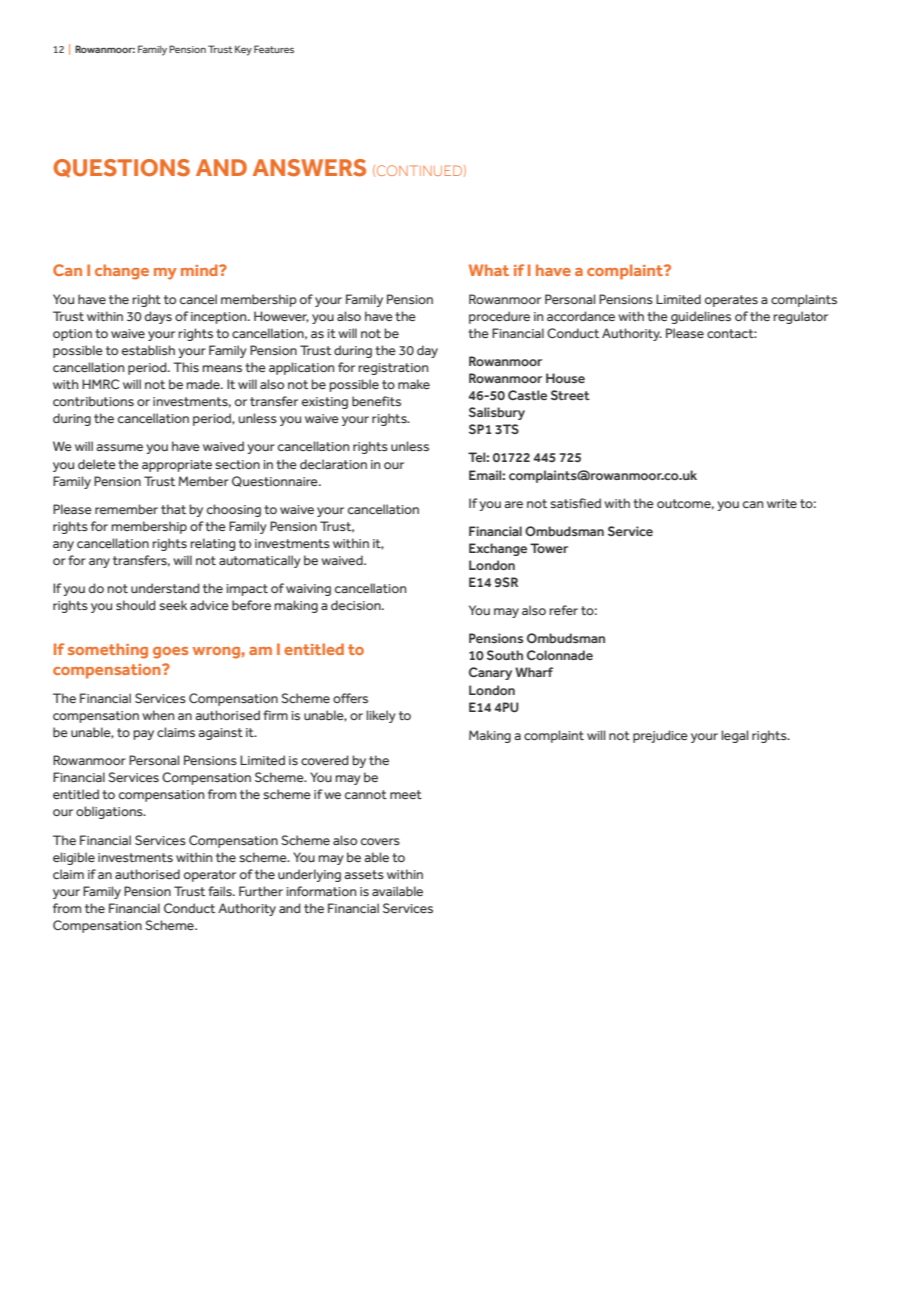 The width and height of the image is (924, 1308). I want to click on covers, so click(380, 841).
